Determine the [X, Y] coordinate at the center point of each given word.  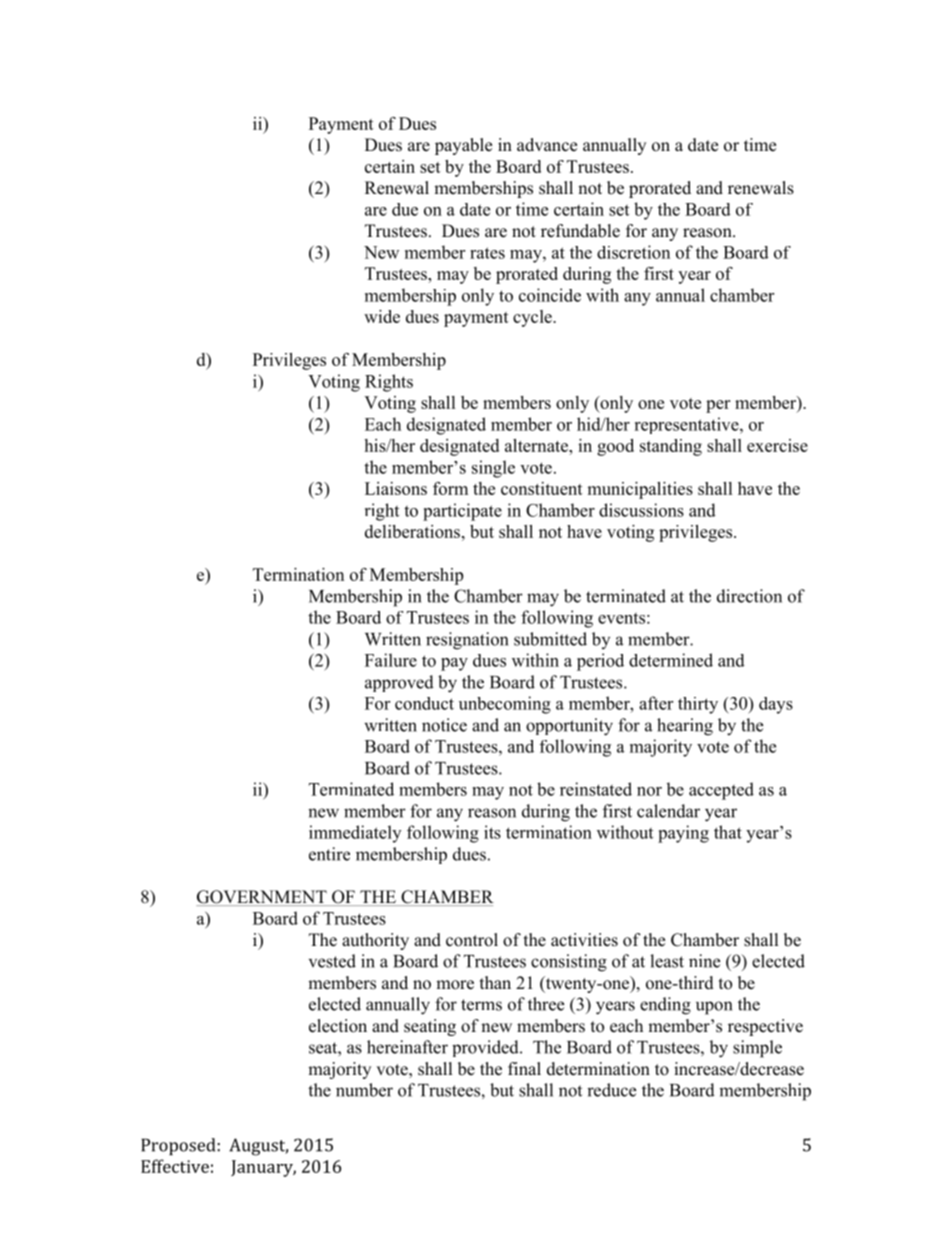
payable [463, 146]
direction [749, 596]
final [524, 1068]
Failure [391, 660]
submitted [550, 639]
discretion [633, 252]
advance [547, 145]
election [338, 1026]
